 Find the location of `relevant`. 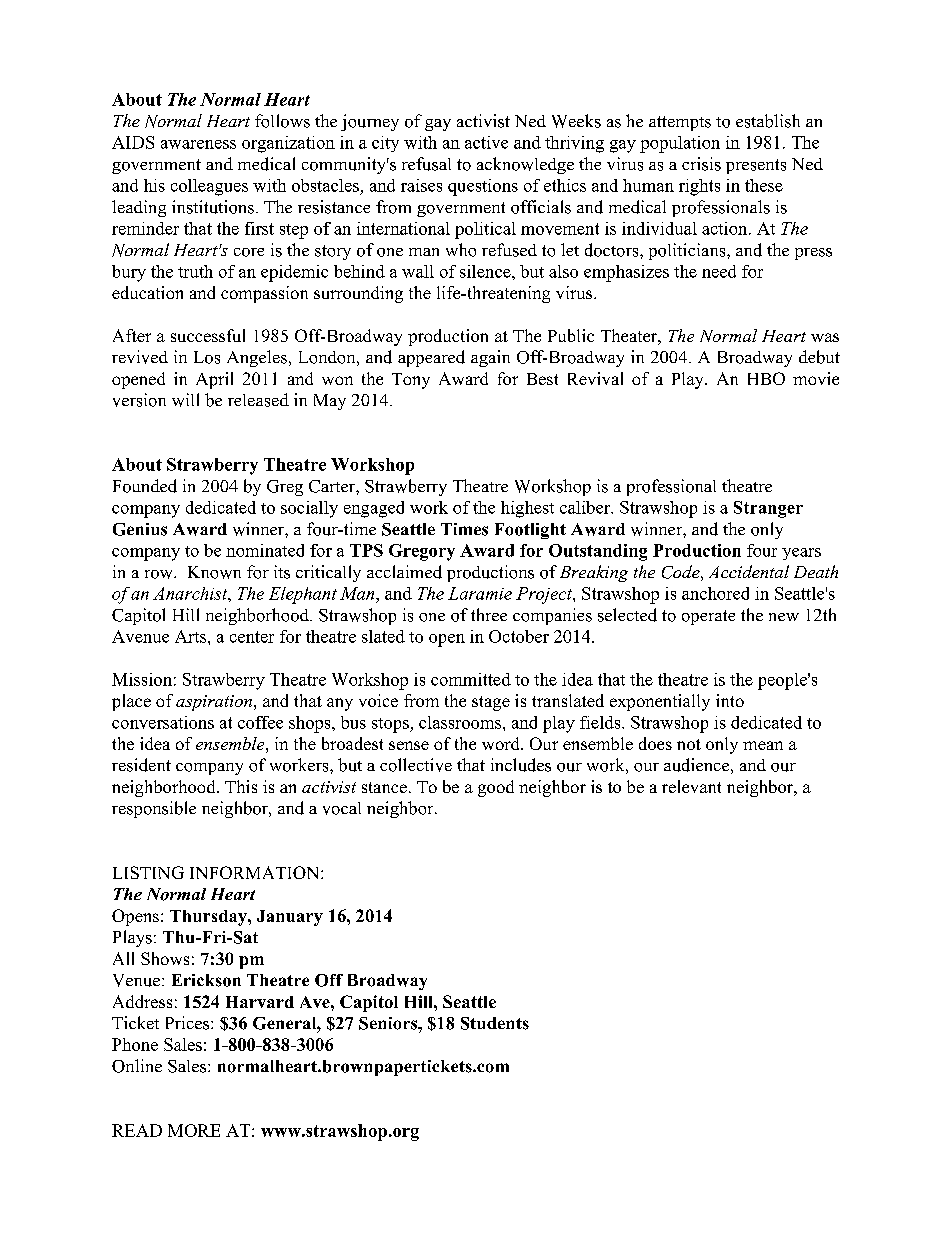

relevant is located at coordinates (691, 786).
